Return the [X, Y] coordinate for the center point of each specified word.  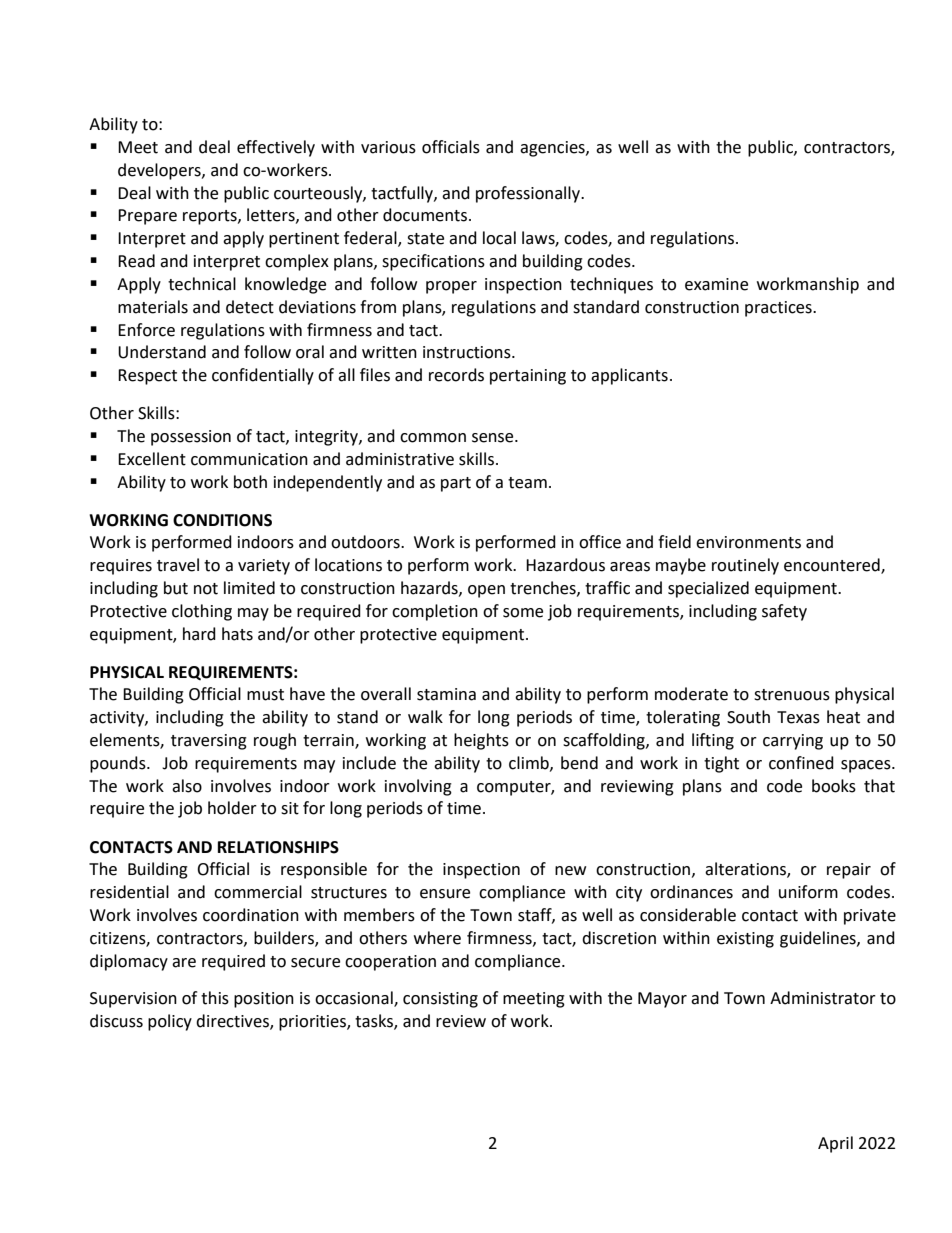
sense [494, 438]
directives [233, 1022]
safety [784, 612]
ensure [445, 894]
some [523, 613]
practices [779, 309]
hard [199, 634]
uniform [808, 892]
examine [716, 284]
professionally [529, 194]
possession [191, 438]
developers [160, 171]
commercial [258, 892]
